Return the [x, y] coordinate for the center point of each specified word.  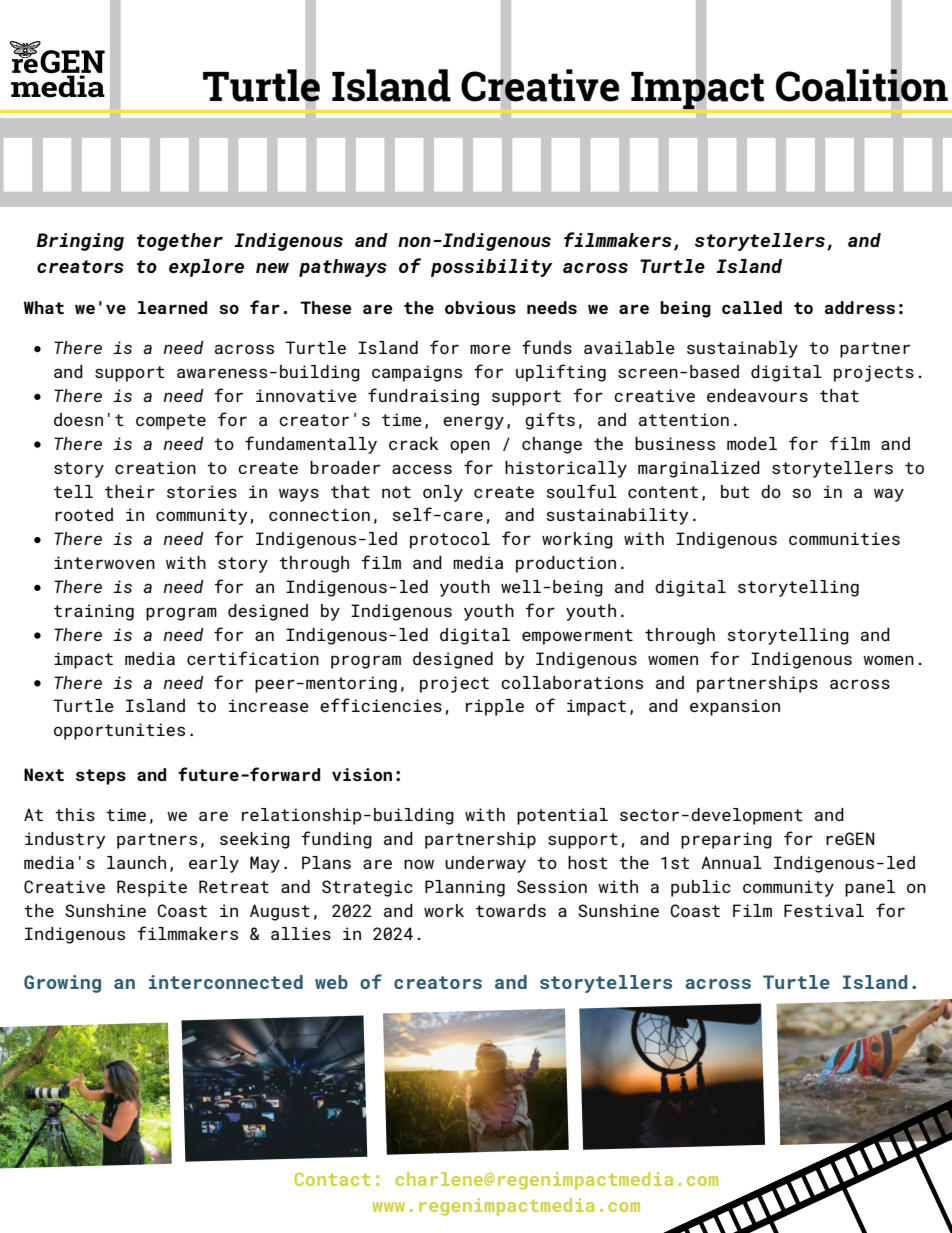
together [180, 242]
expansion [735, 707]
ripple [495, 707]
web [331, 982]
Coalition [862, 85]
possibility [492, 268]
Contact [332, 1179]
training [94, 612]
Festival [824, 910]
